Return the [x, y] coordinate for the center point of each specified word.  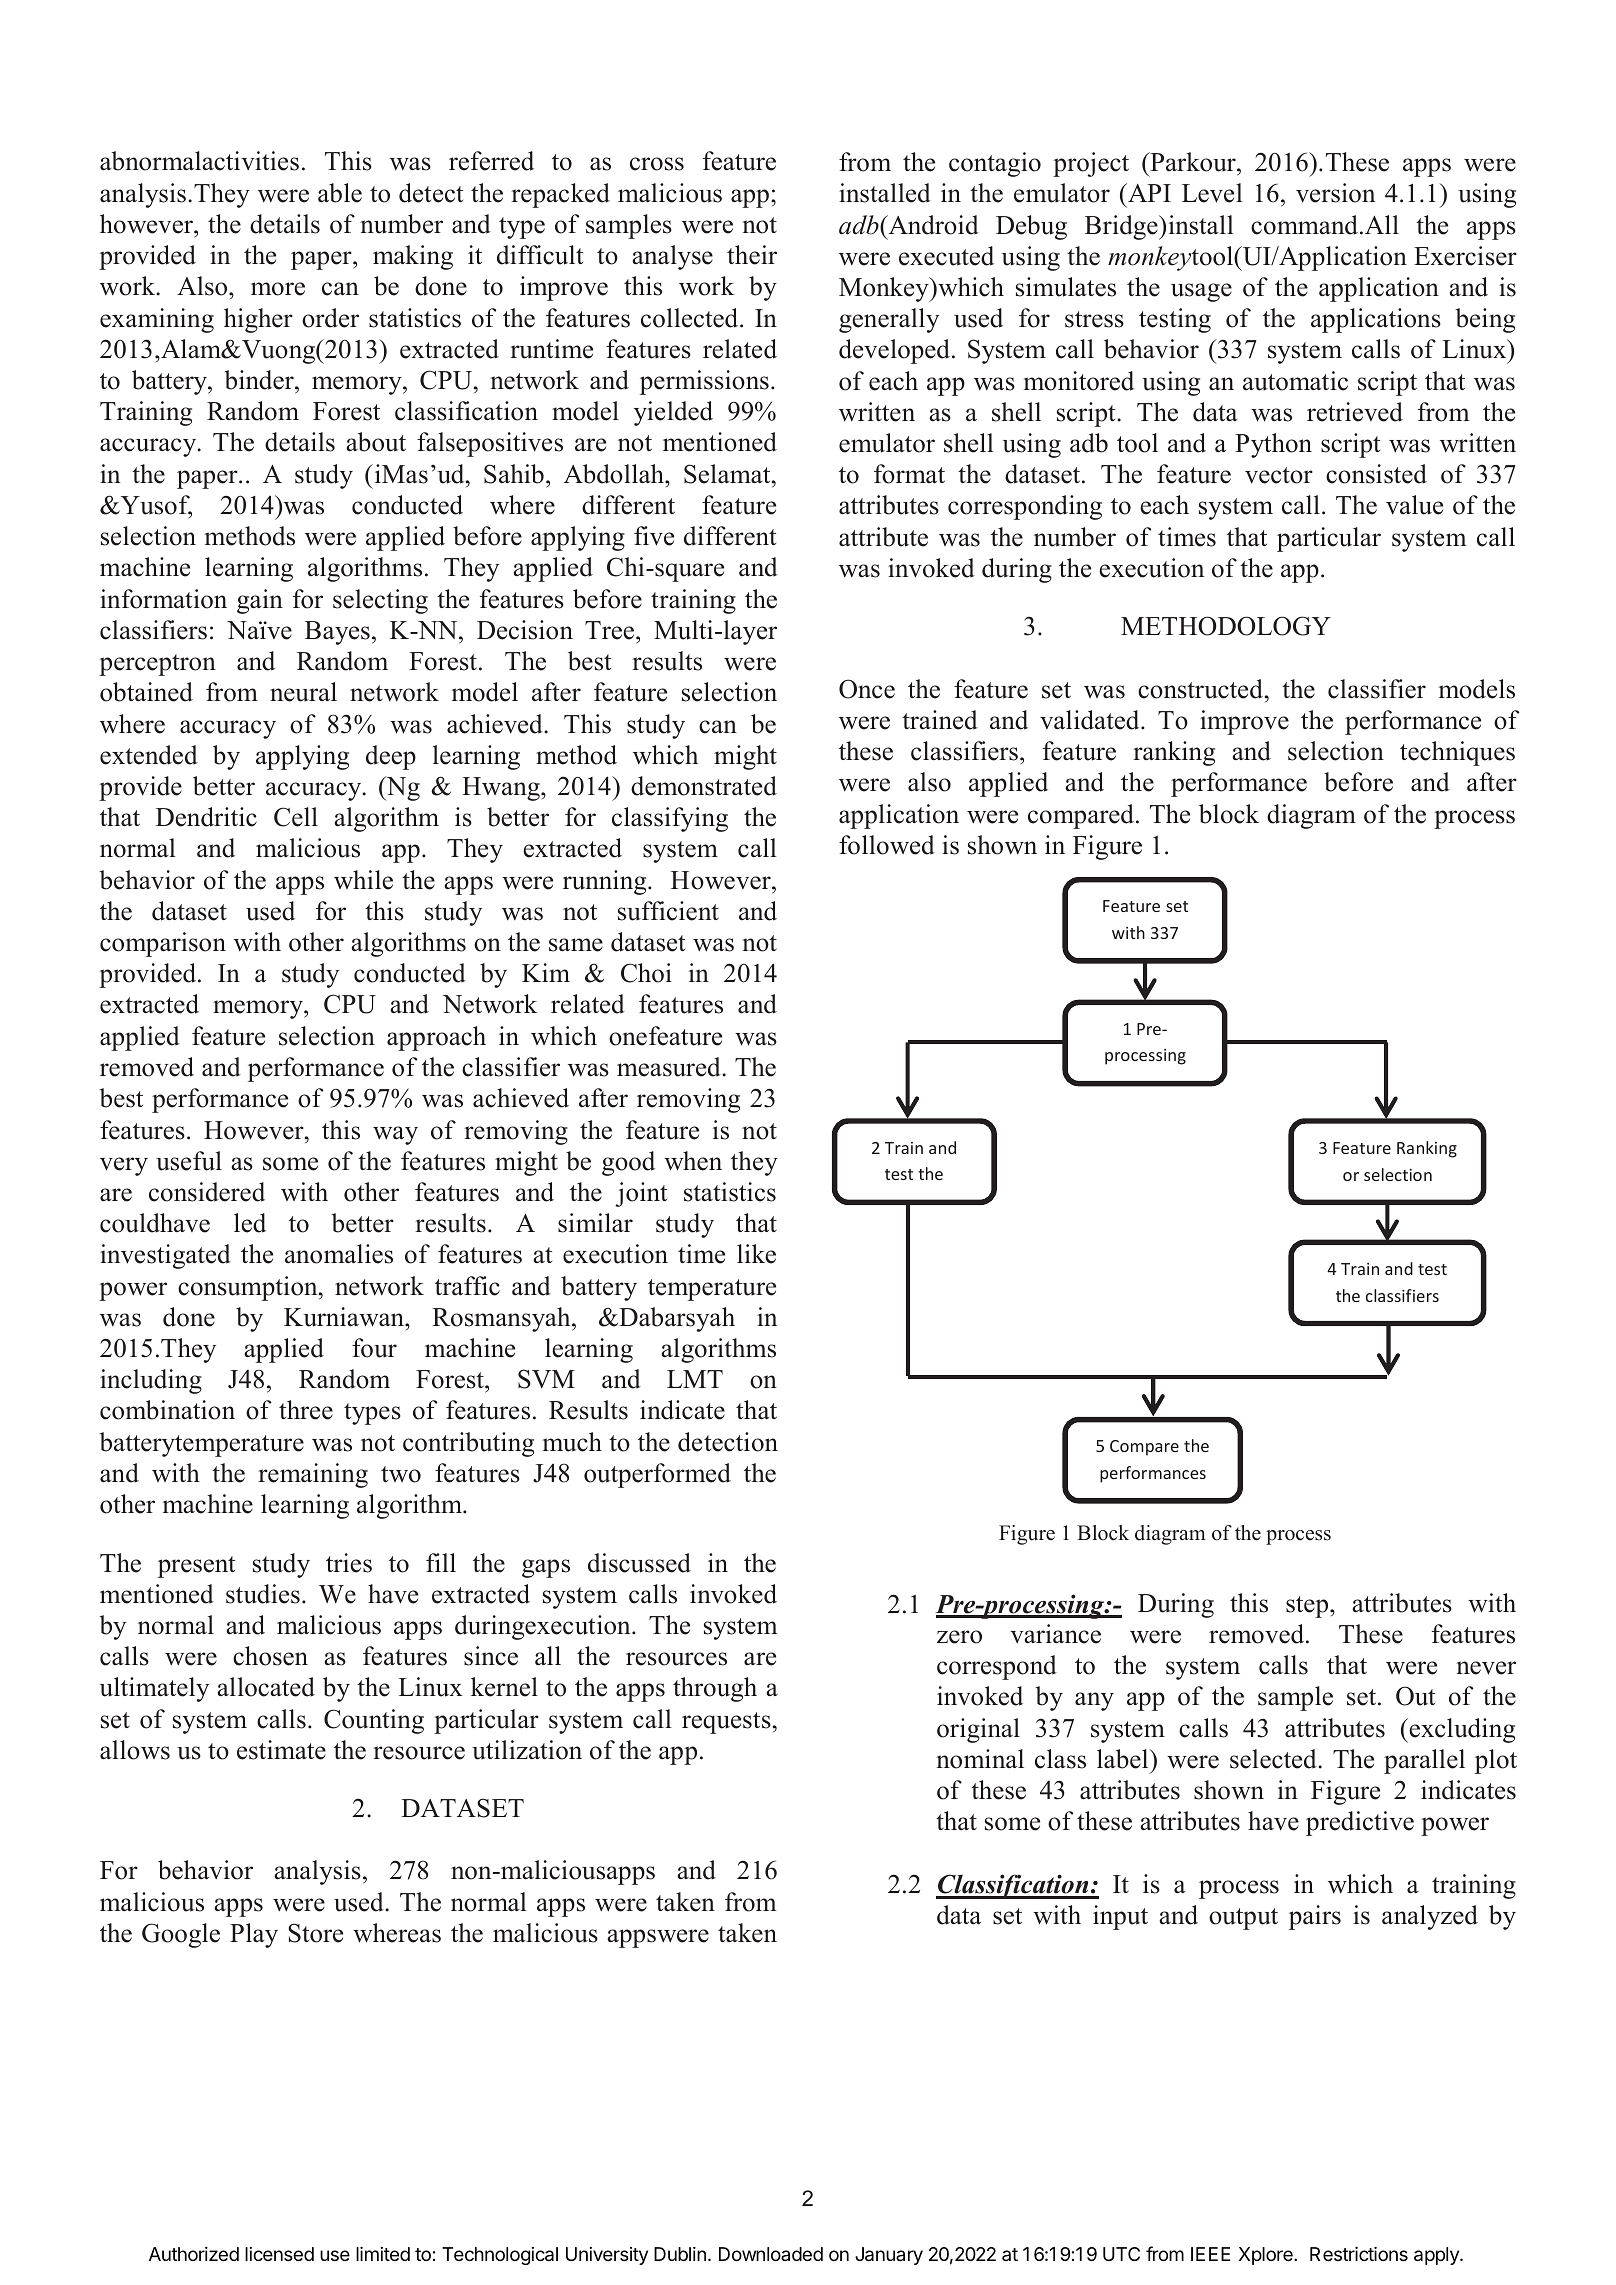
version [1335, 193]
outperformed [657, 1475]
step [1308, 1607]
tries [349, 1563]
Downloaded [771, 2254]
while [363, 880]
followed [887, 845]
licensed [279, 2254]
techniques [1457, 753]
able [340, 193]
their [752, 255]
